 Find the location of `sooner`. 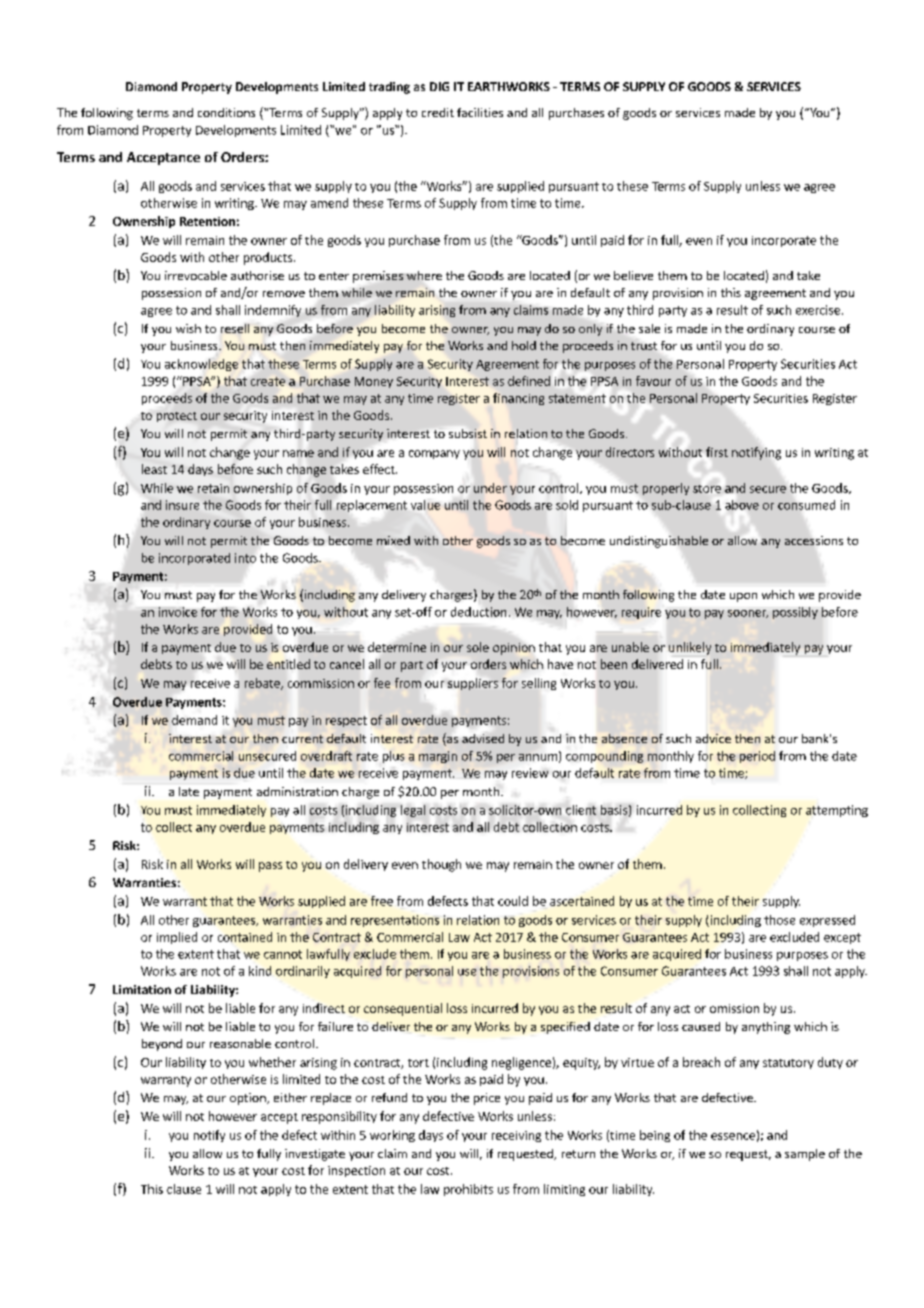

sooner is located at coordinates (748, 614).
